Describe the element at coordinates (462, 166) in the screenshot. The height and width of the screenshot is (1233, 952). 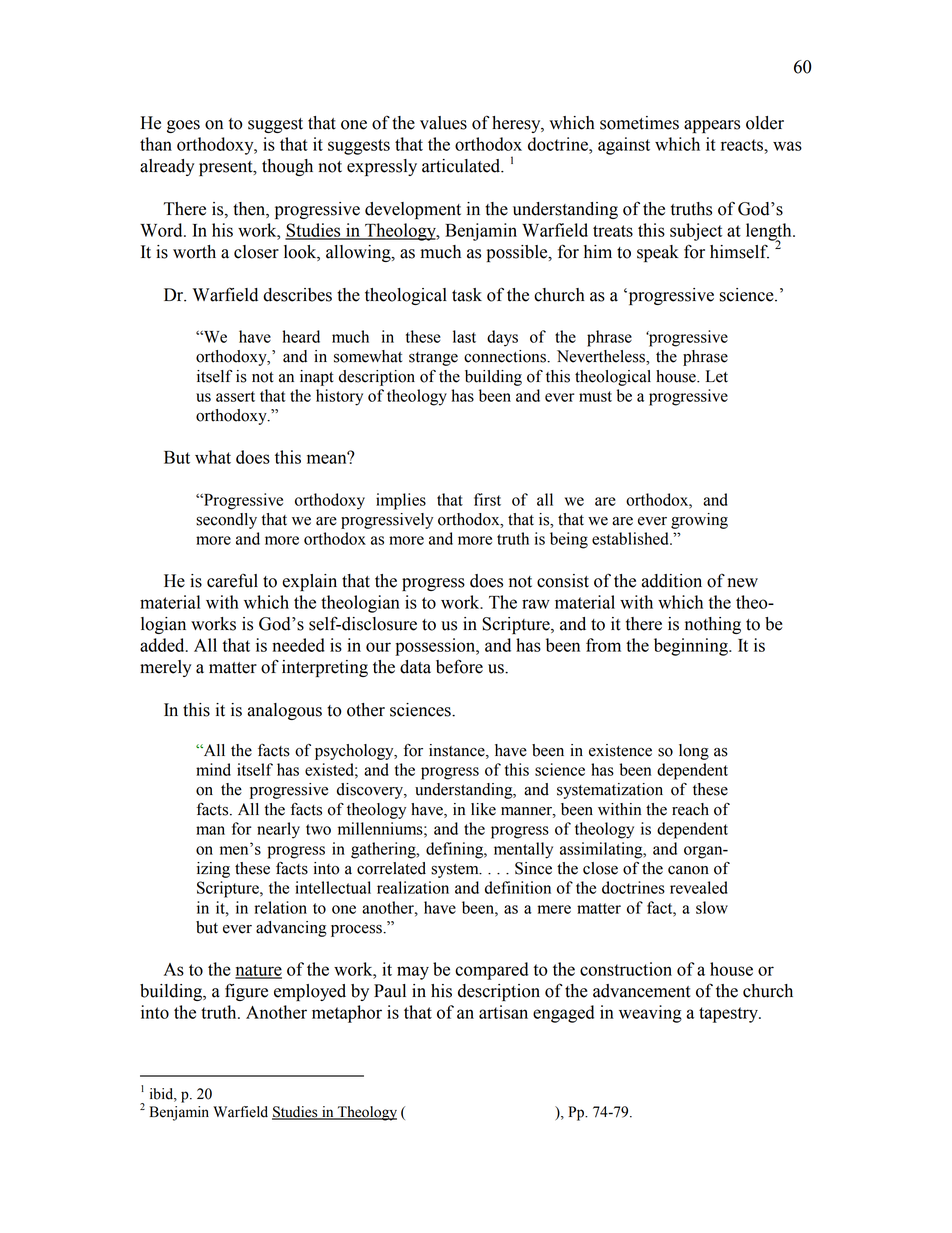
I see `articulated` at that location.
